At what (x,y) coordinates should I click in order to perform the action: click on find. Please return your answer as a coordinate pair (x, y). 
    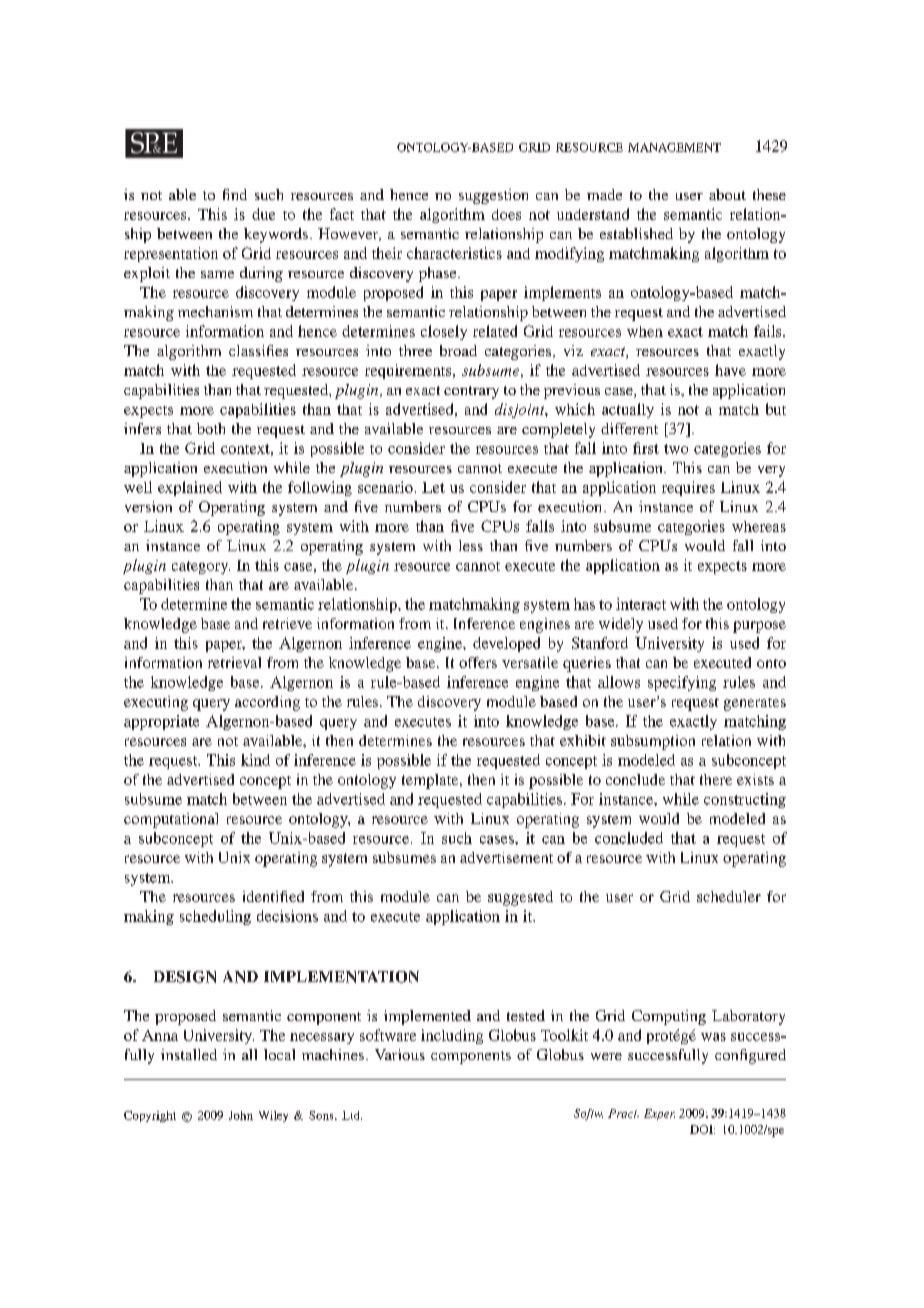
    Looking at the image, I should click on (235, 194).
